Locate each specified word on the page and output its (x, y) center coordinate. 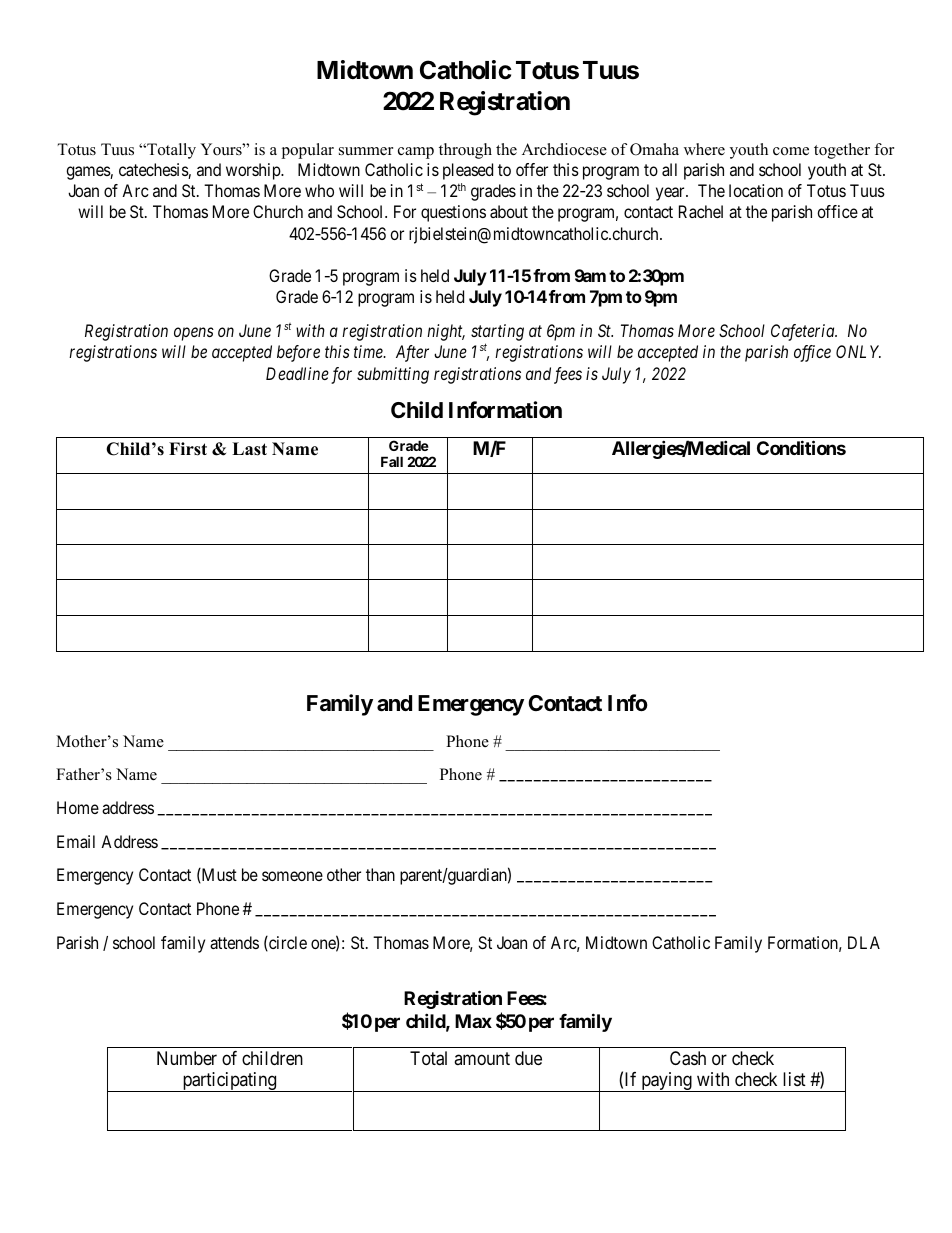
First (188, 449)
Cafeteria (804, 332)
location (756, 190)
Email (76, 841)
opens (194, 334)
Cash (688, 1058)
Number (187, 1058)
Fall (392, 461)
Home (78, 807)
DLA (864, 942)
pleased (468, 171)
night (446, 332)
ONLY (858, 351)
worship (254, 171)
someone (292, 876)
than (380, 874)
